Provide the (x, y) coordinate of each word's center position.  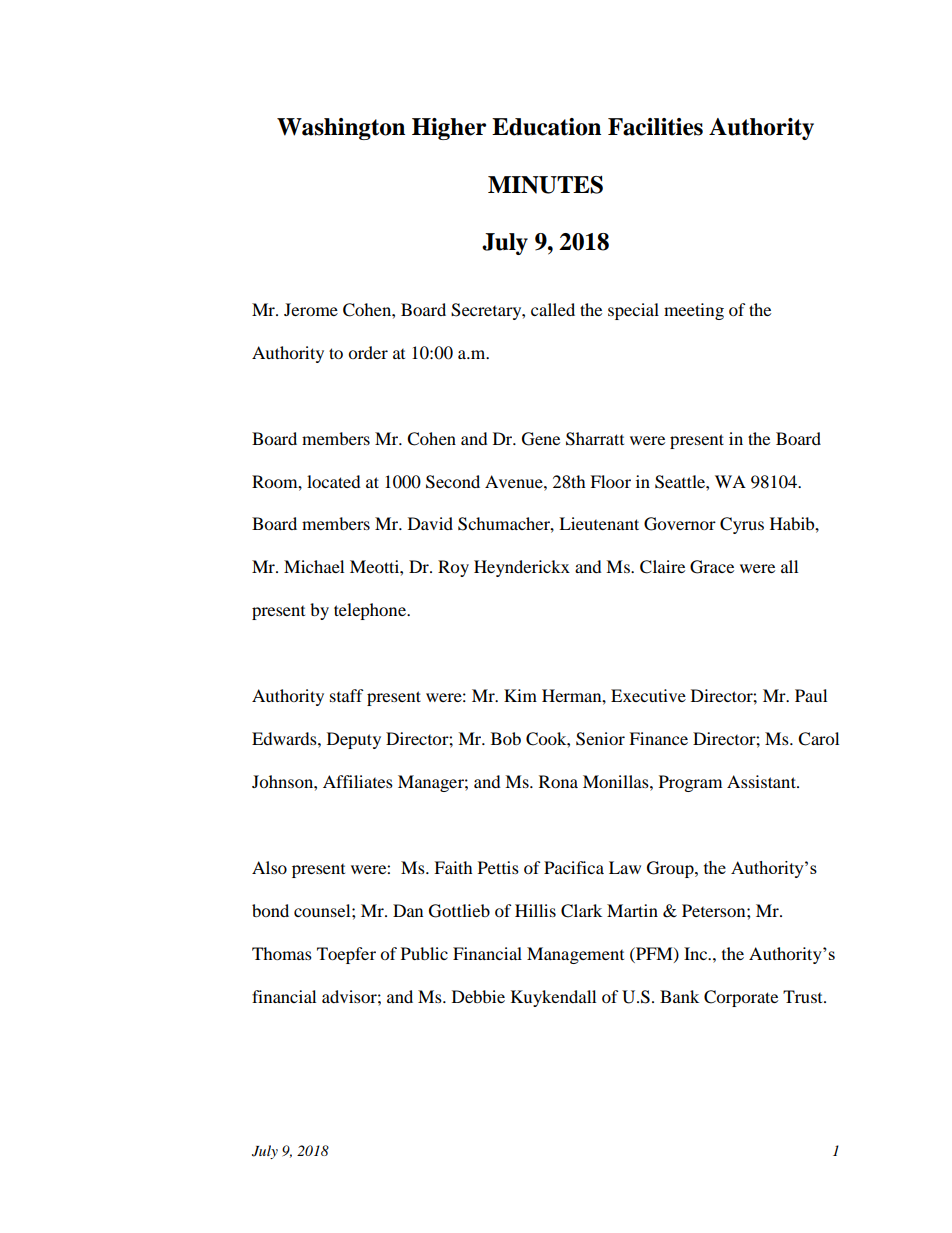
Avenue (515, 481)
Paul (811, 695)
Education (546, 127)
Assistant (762, 781)
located (334, 481)
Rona (558, 781)
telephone (371, 611)
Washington (341, 129)
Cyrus (742, 525)
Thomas (282, 953)
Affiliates (358, 781)
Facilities (655, 127)
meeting (694, 311)
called (553, 309)
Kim (520, 695)
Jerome (311, 309)
